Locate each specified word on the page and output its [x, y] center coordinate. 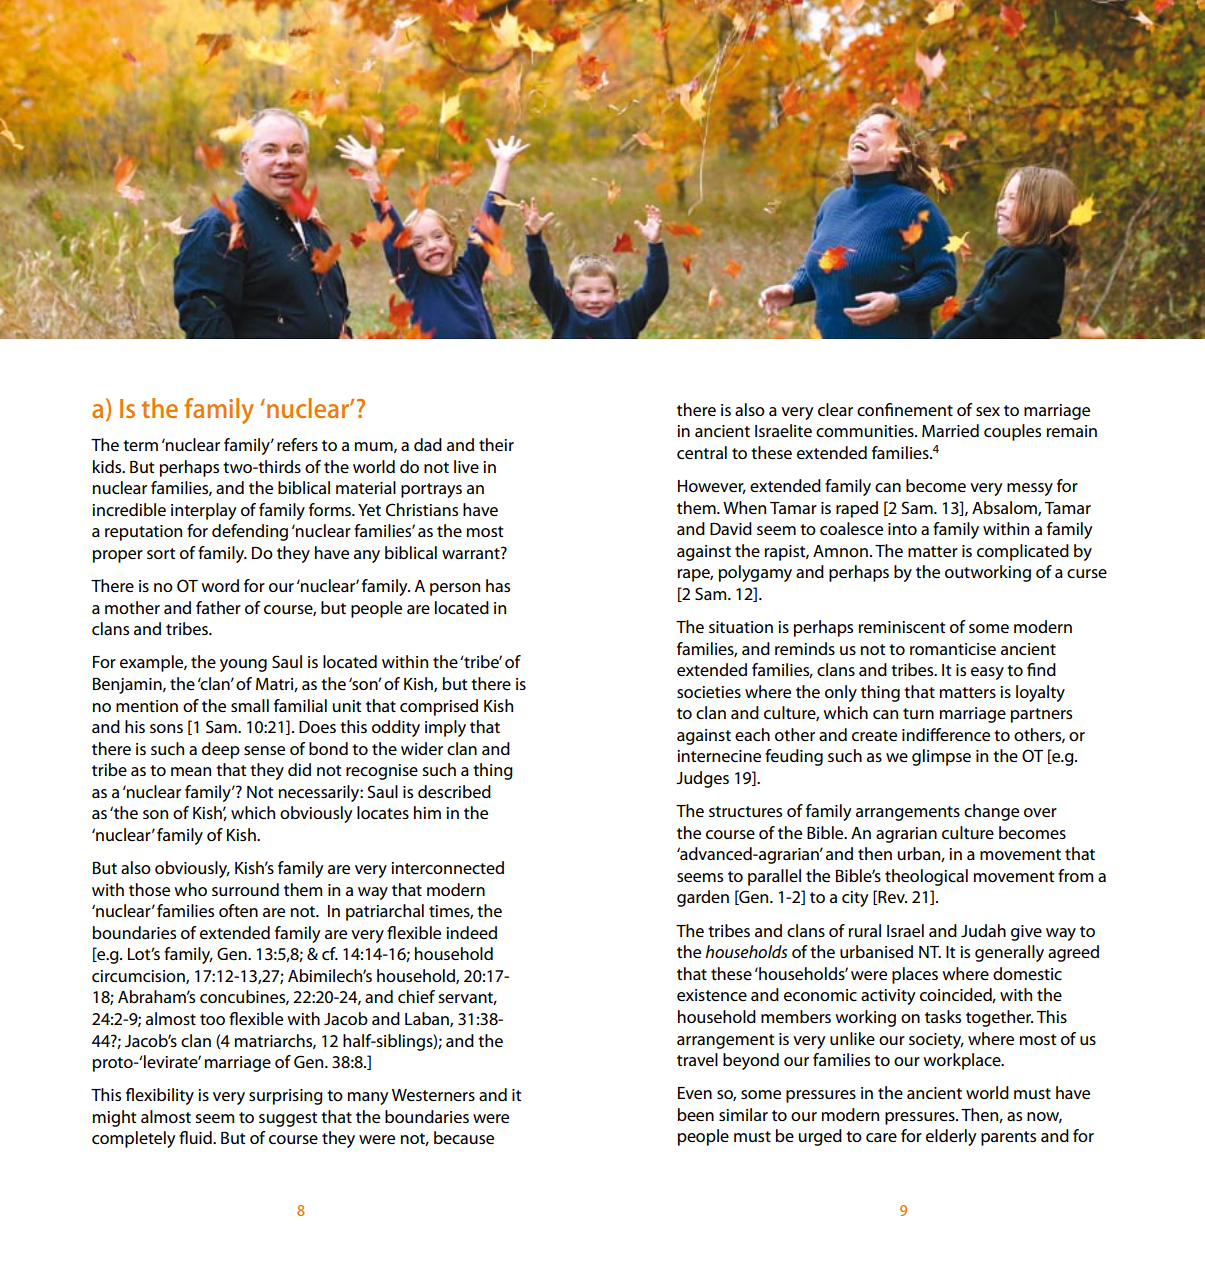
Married [950, 430]
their [496, 444]
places [915, 975]
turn [918, 713]
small [250, 705]
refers [297, 444]
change [991, 812]
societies [709, 692]
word [220, 585]
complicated [1023, 552]
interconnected [447, 867]
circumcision [139, 977]
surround [245, 889]
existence [712, 995]
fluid [196, 1137]
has [498, 585]
